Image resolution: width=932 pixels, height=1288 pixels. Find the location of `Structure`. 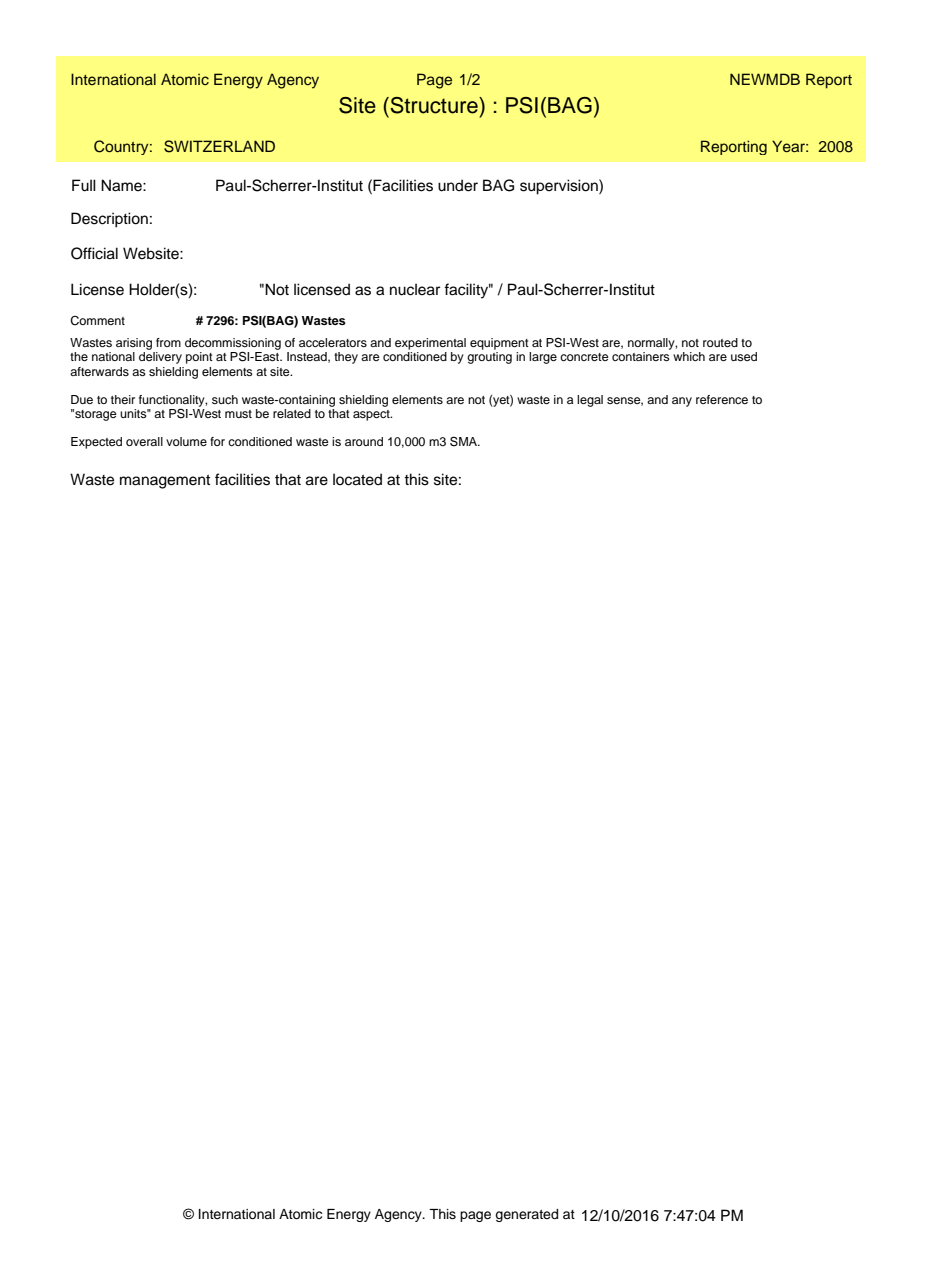

Structure is located at coordinates (434, 105).
